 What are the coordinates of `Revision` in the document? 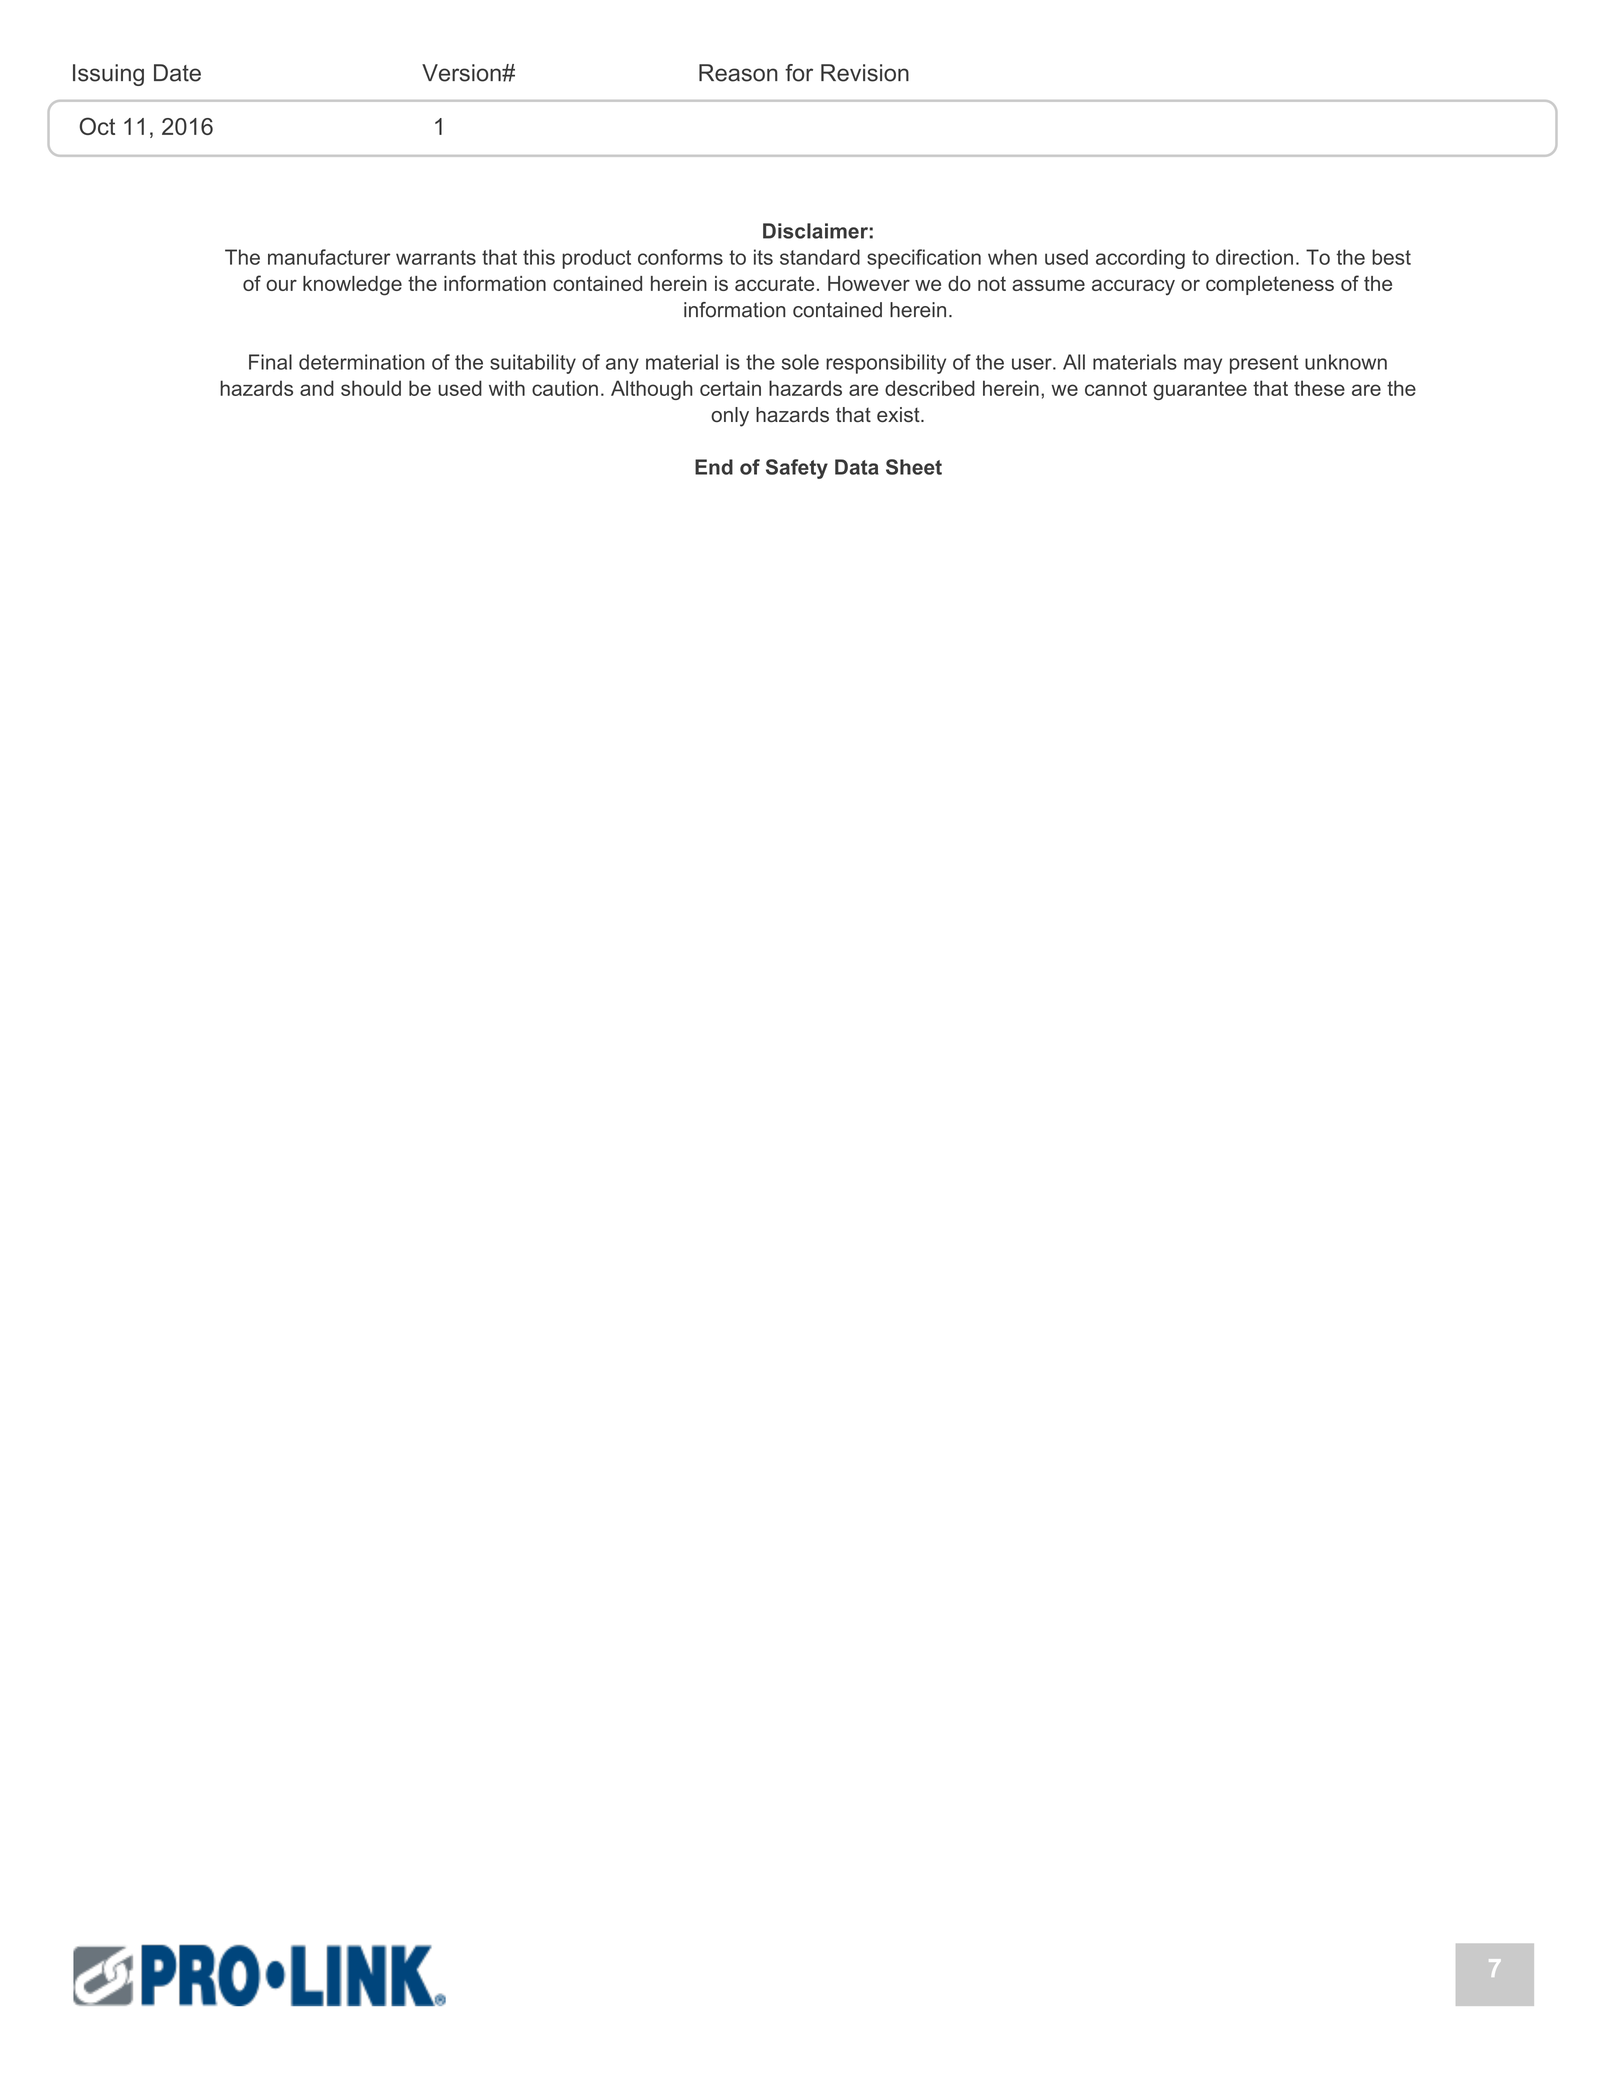 It's located at (865, 73).
